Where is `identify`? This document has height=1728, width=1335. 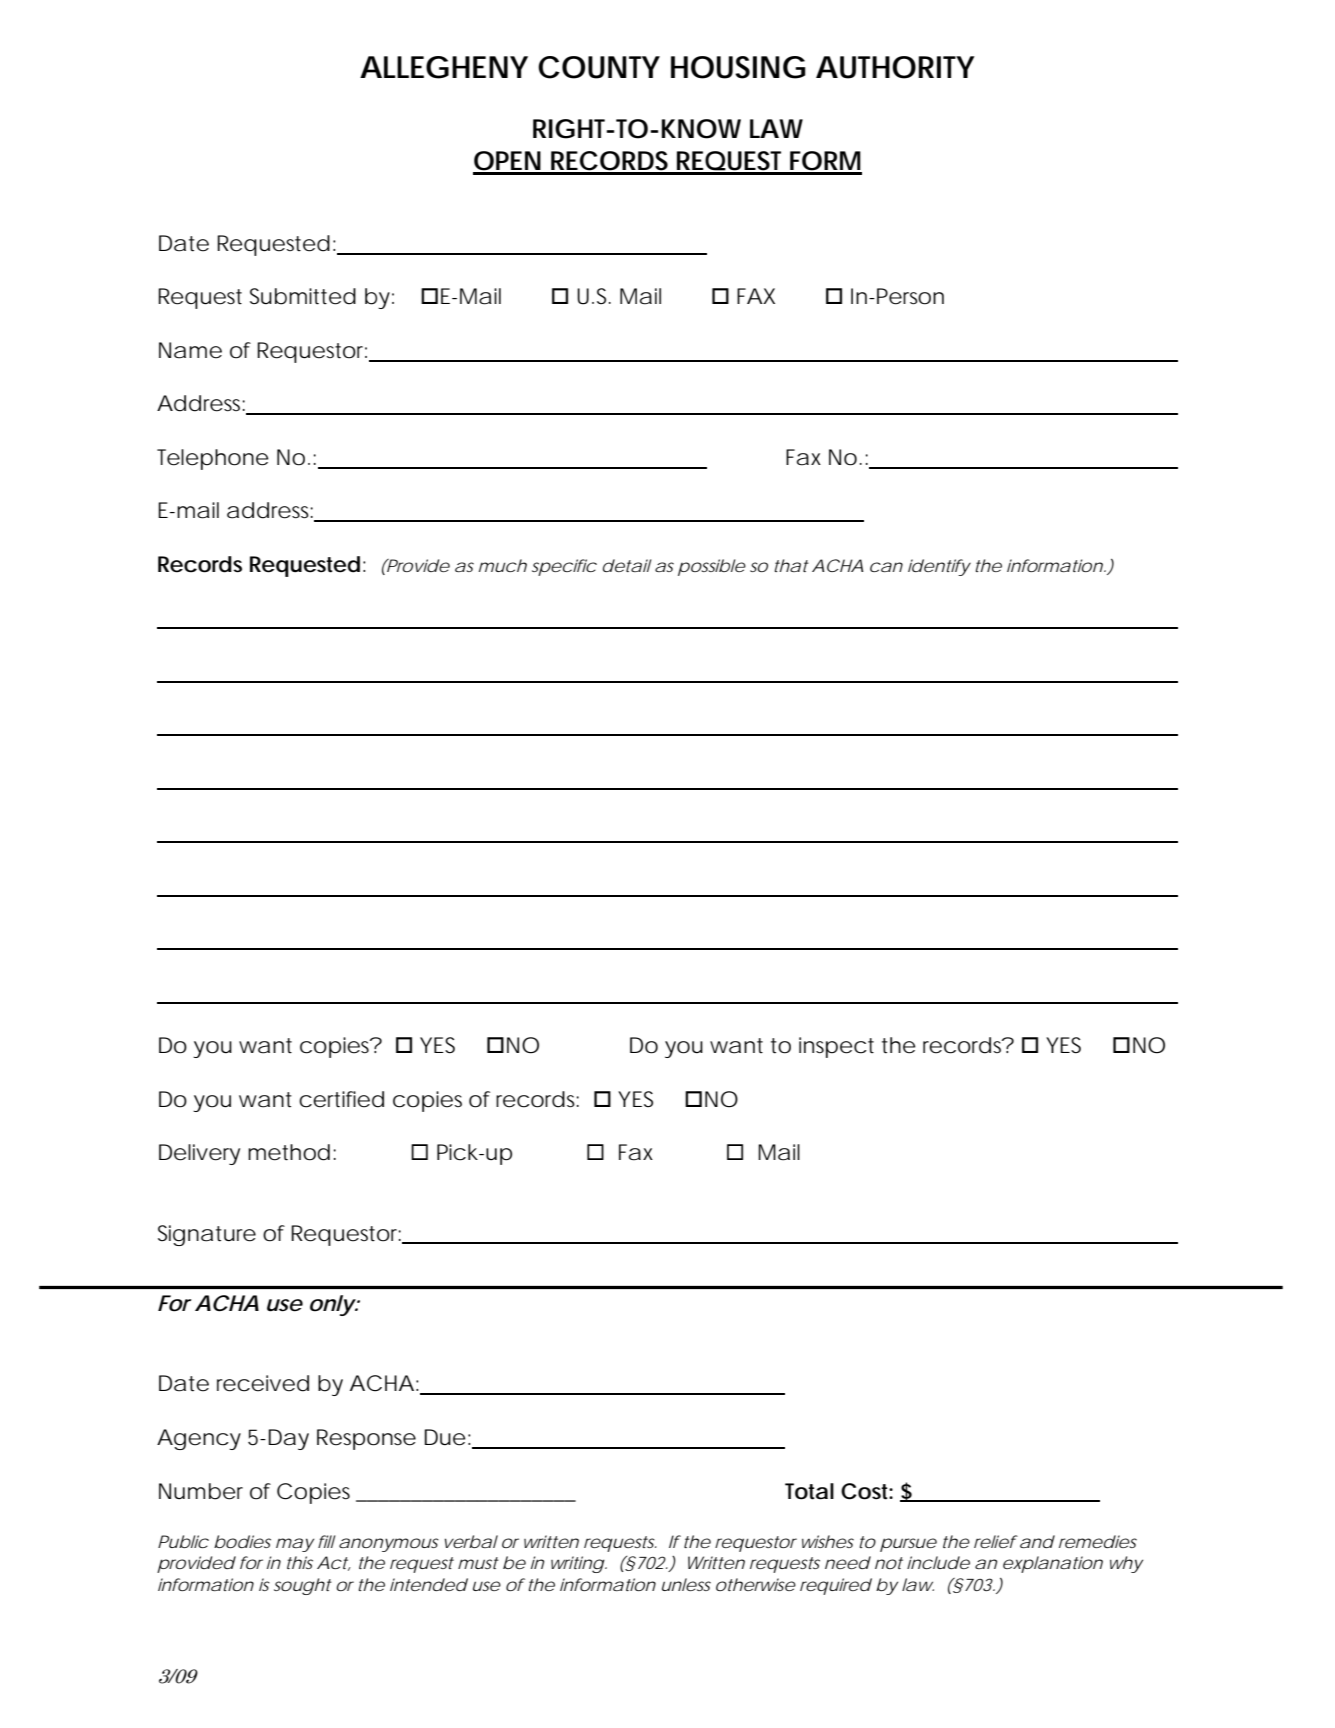
identify is located at coordinates (938, 567).
